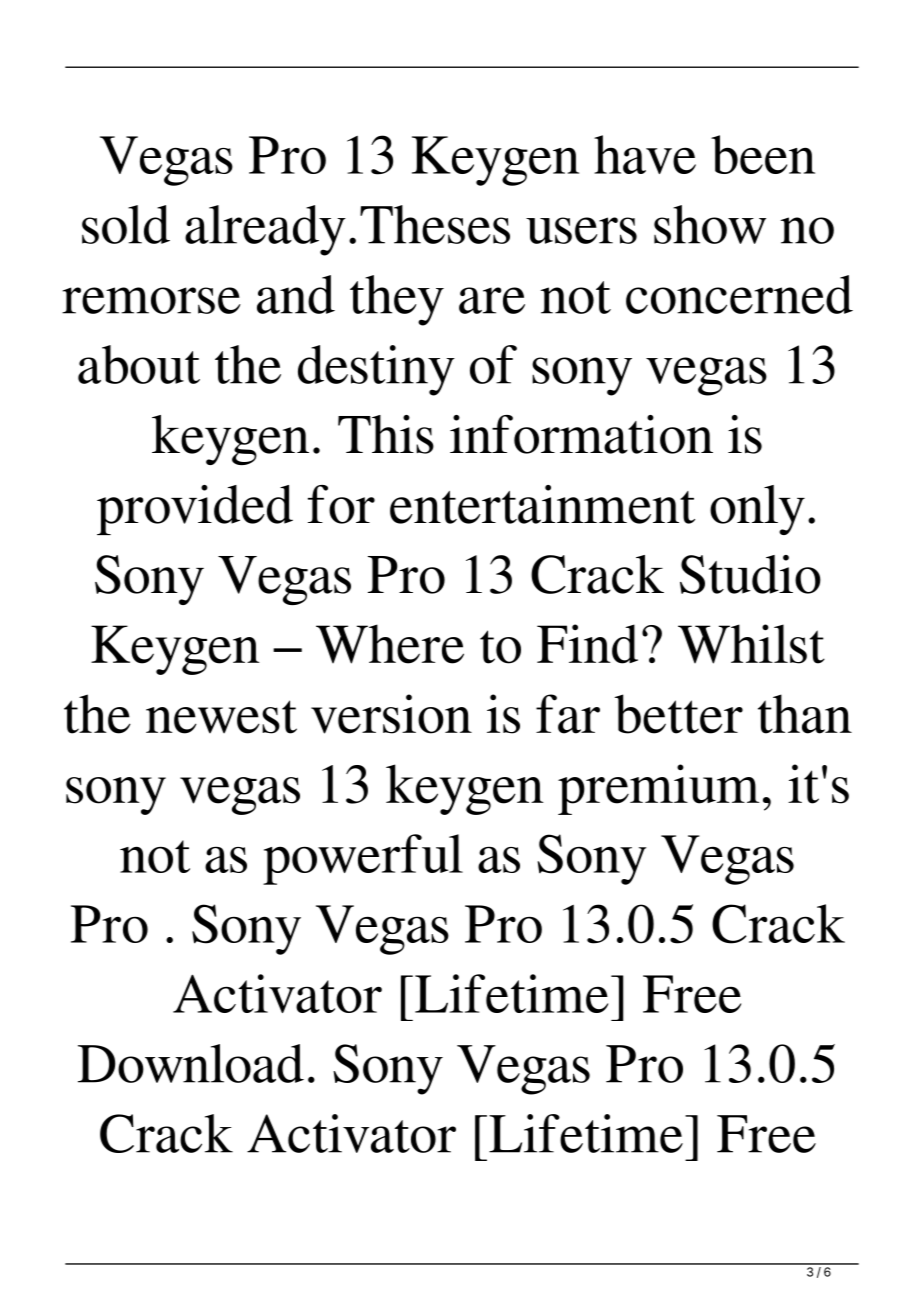  Describe the element at coordinates (757, 510) in the screenshot. I see `only` at that location.
